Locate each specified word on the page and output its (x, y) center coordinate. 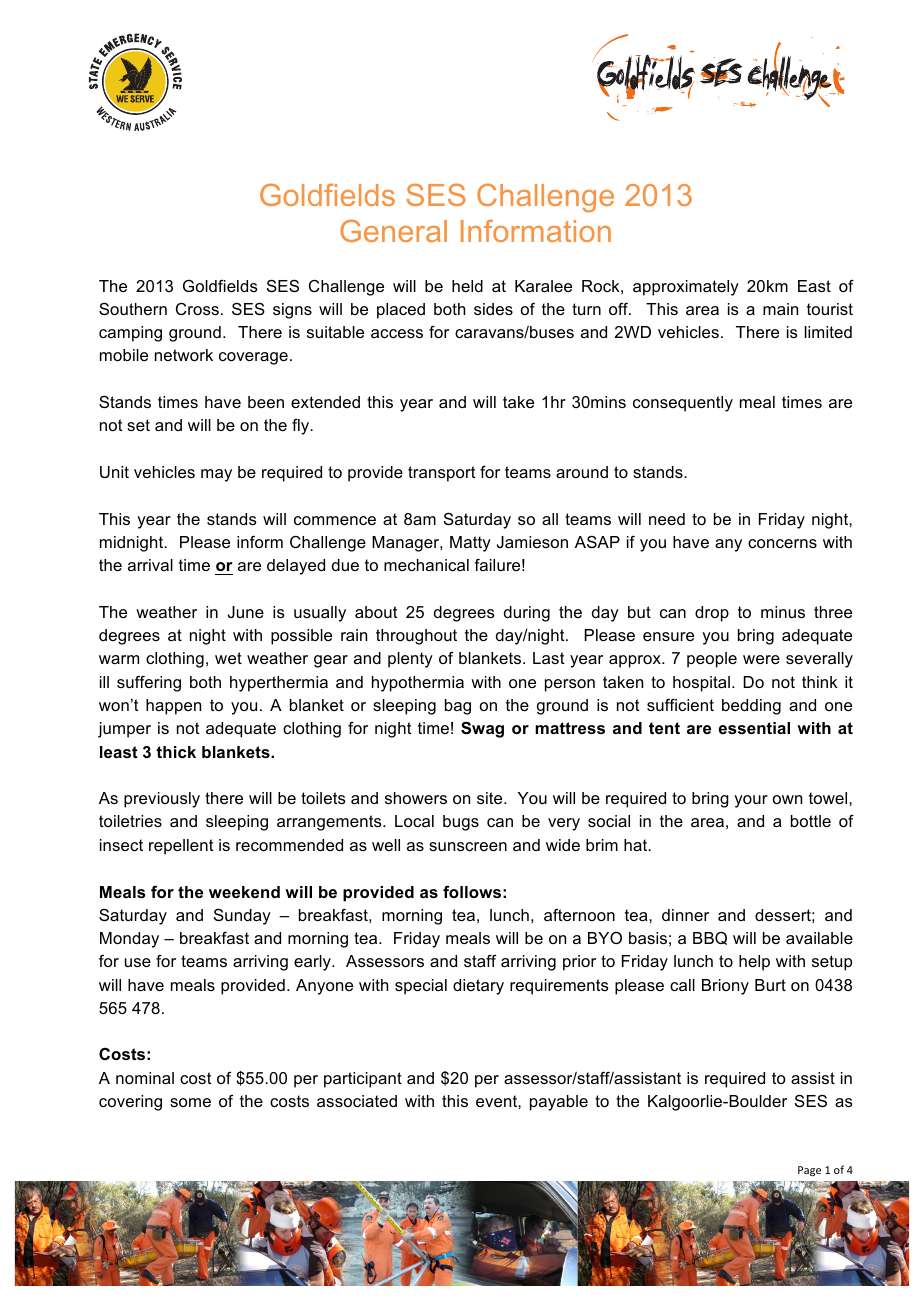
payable (559, 1103)
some (190, 1102)
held (467, 286)
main (780, 309)
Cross (197, 309)
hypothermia (418, 684)
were (761, 659)
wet (228, 658)
